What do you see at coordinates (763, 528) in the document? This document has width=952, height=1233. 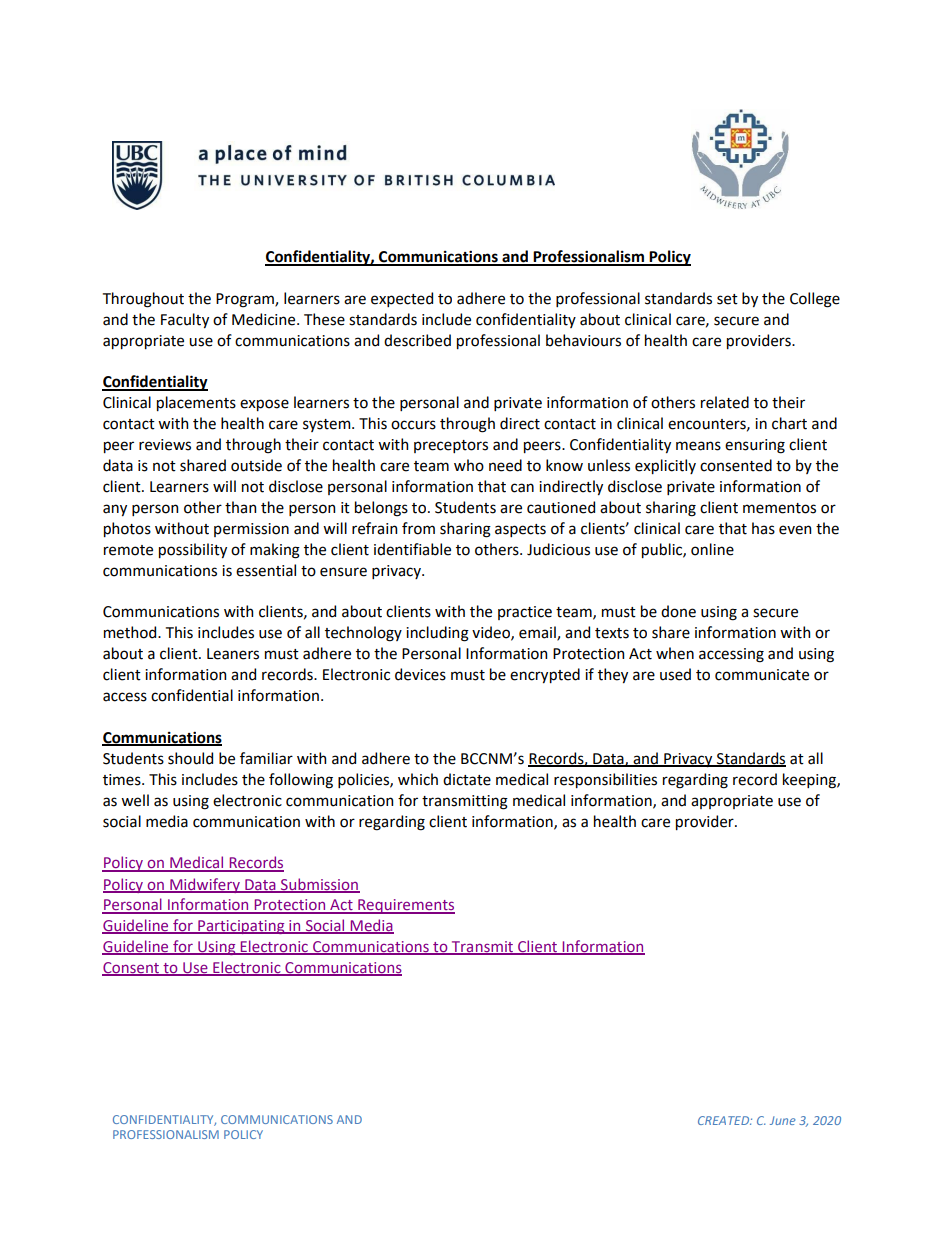 I see `has` at bounding box center [763, 528].
